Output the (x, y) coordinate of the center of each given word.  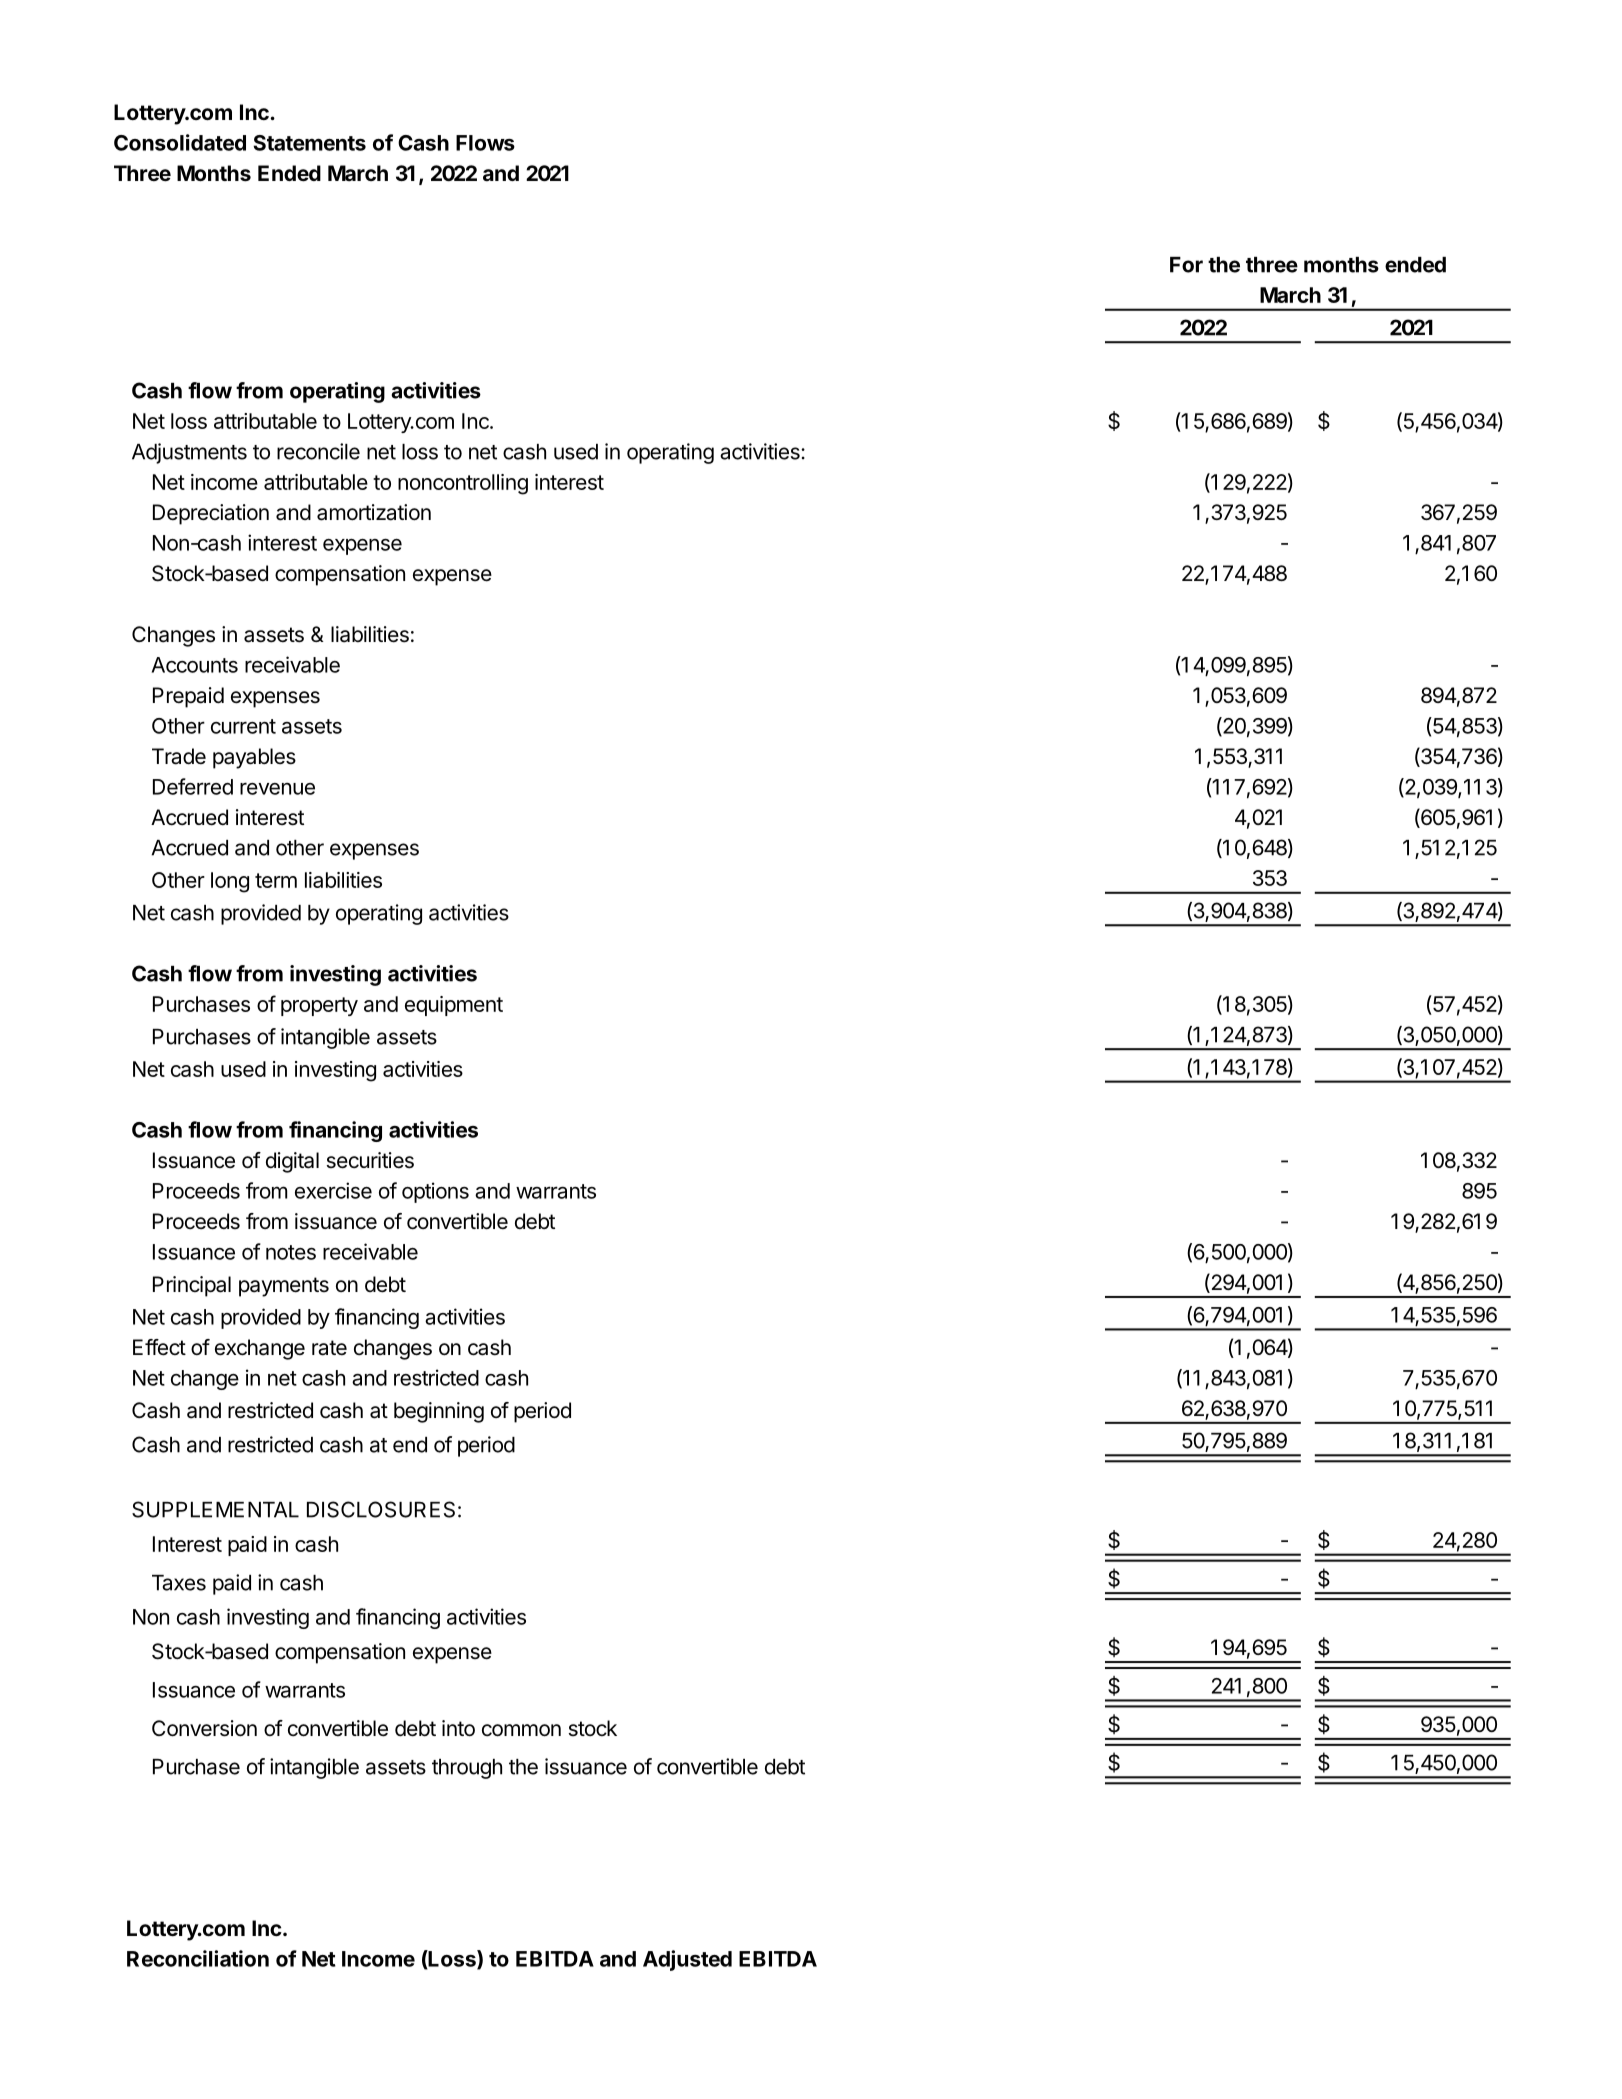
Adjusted (687, 1960)
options (435, 1192)
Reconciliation (198, 1958)
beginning (439, 1412)
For (1186, 265)
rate (329, 1348)
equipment (454, 1006)
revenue (277, 788)
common (521, 1730)
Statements (309, 143)
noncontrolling (463, 484)
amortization (374, 512)
